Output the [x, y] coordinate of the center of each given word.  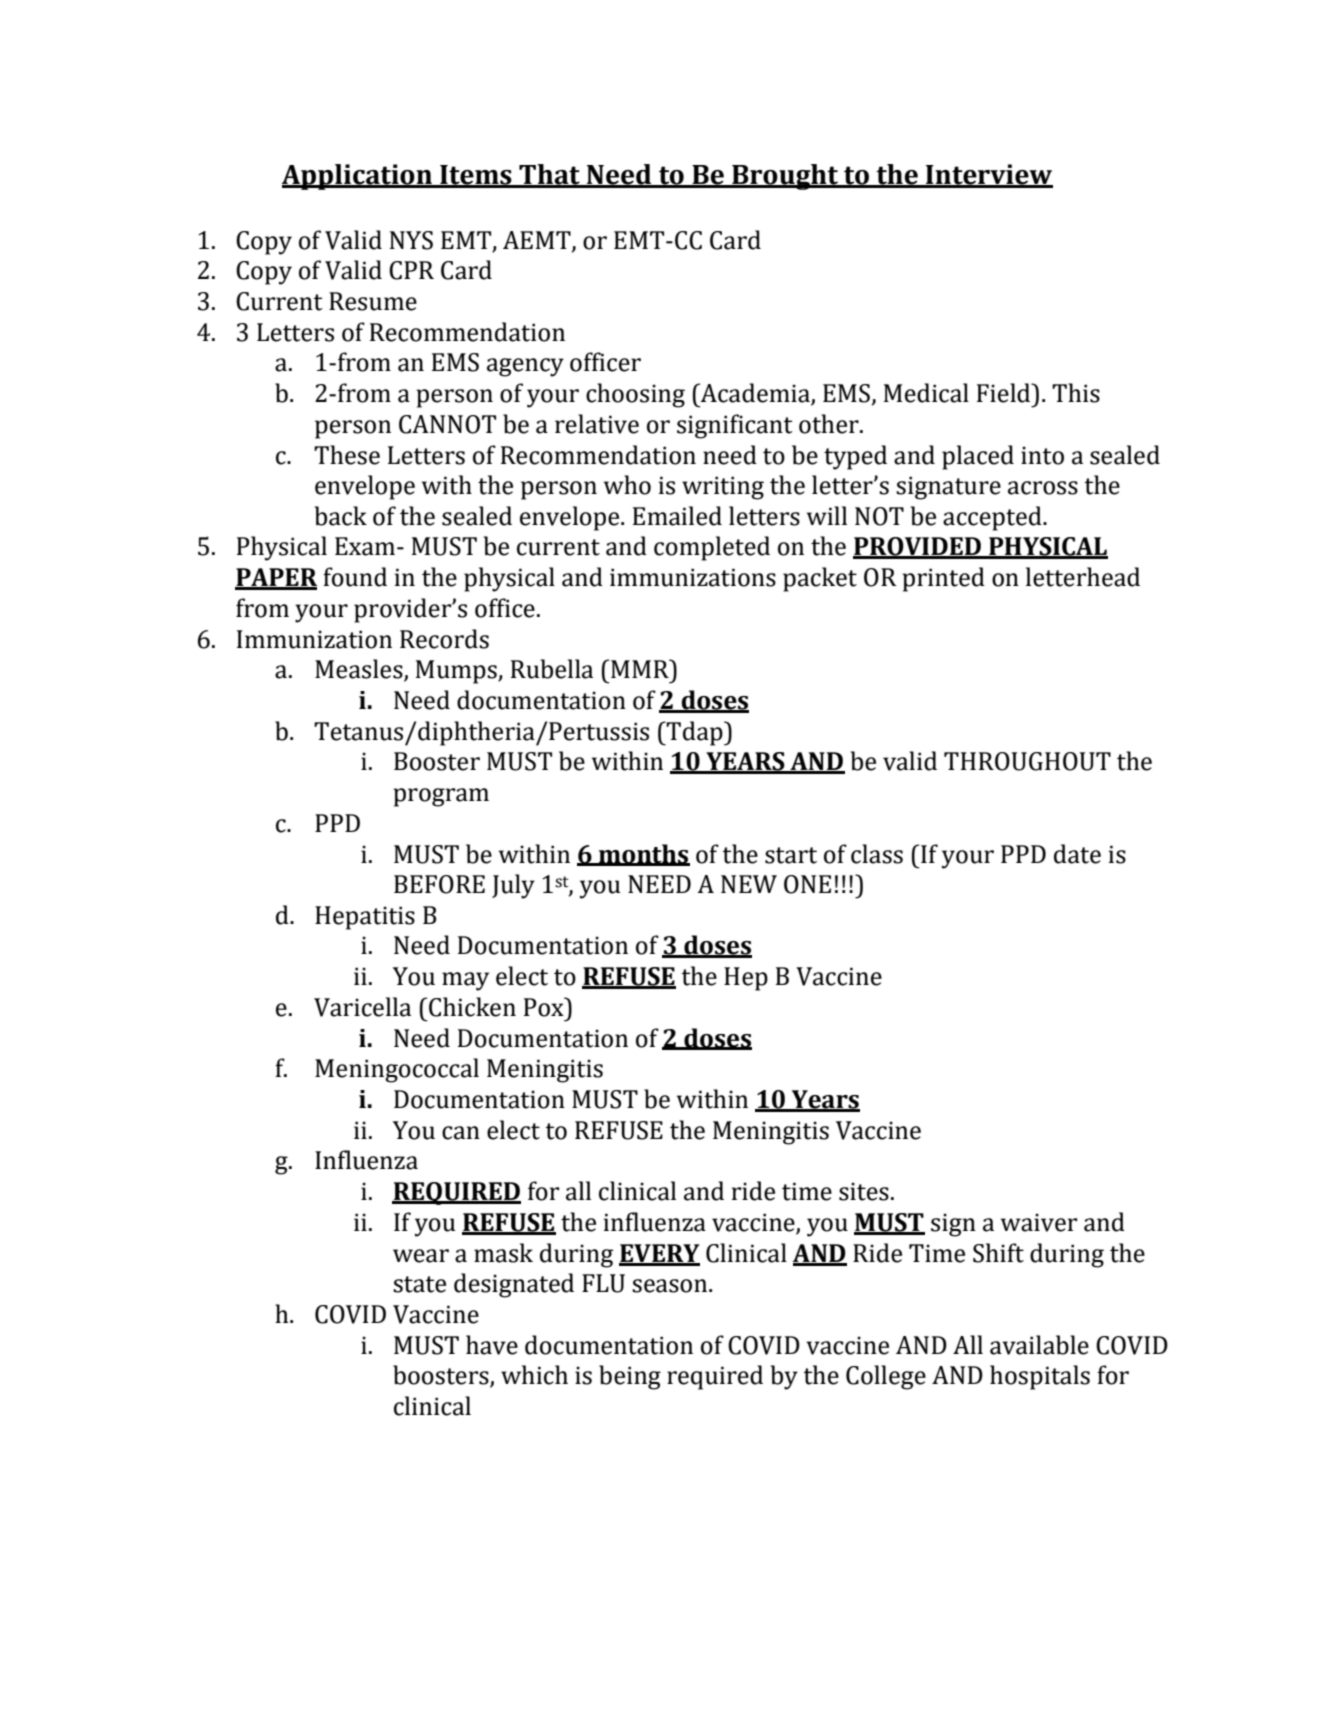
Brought [785, 177]
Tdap [695, 733]
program [441, 797]
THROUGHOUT [1027, 761]
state [419, 1284]
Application [358, 177]
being [630, 1377]
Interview [988, 175]
